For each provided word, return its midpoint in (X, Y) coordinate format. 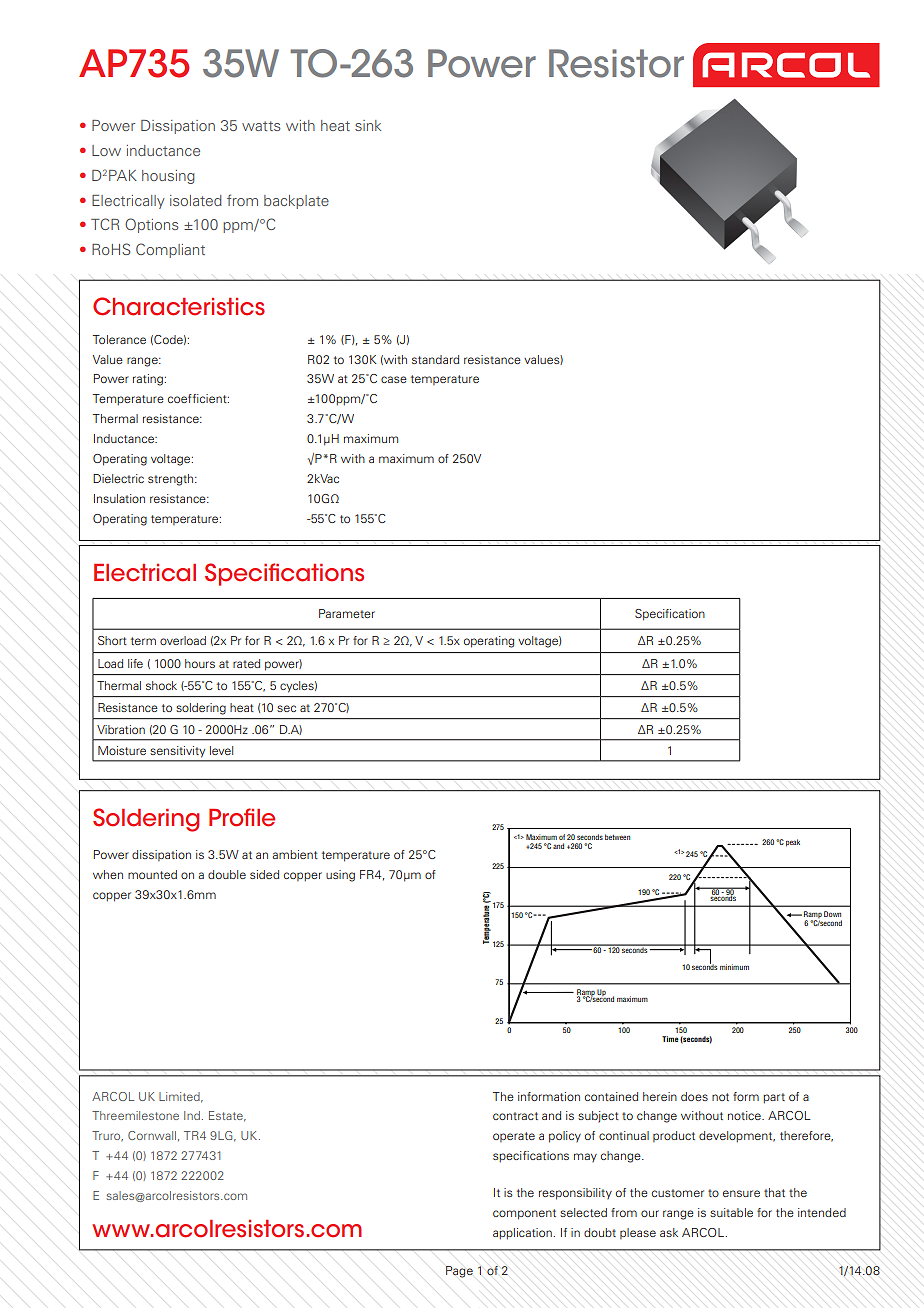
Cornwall (152, 1135)
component (524, 1214)
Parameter (347, 613)
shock (161, 685)
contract (515, 1116)
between (617, 837)
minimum (734, 967)
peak (793, 843)
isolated (196, 200)
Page (459, 1272)
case (394, 379)
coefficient (198, 398)
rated (246, 663)
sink (368, 125)
